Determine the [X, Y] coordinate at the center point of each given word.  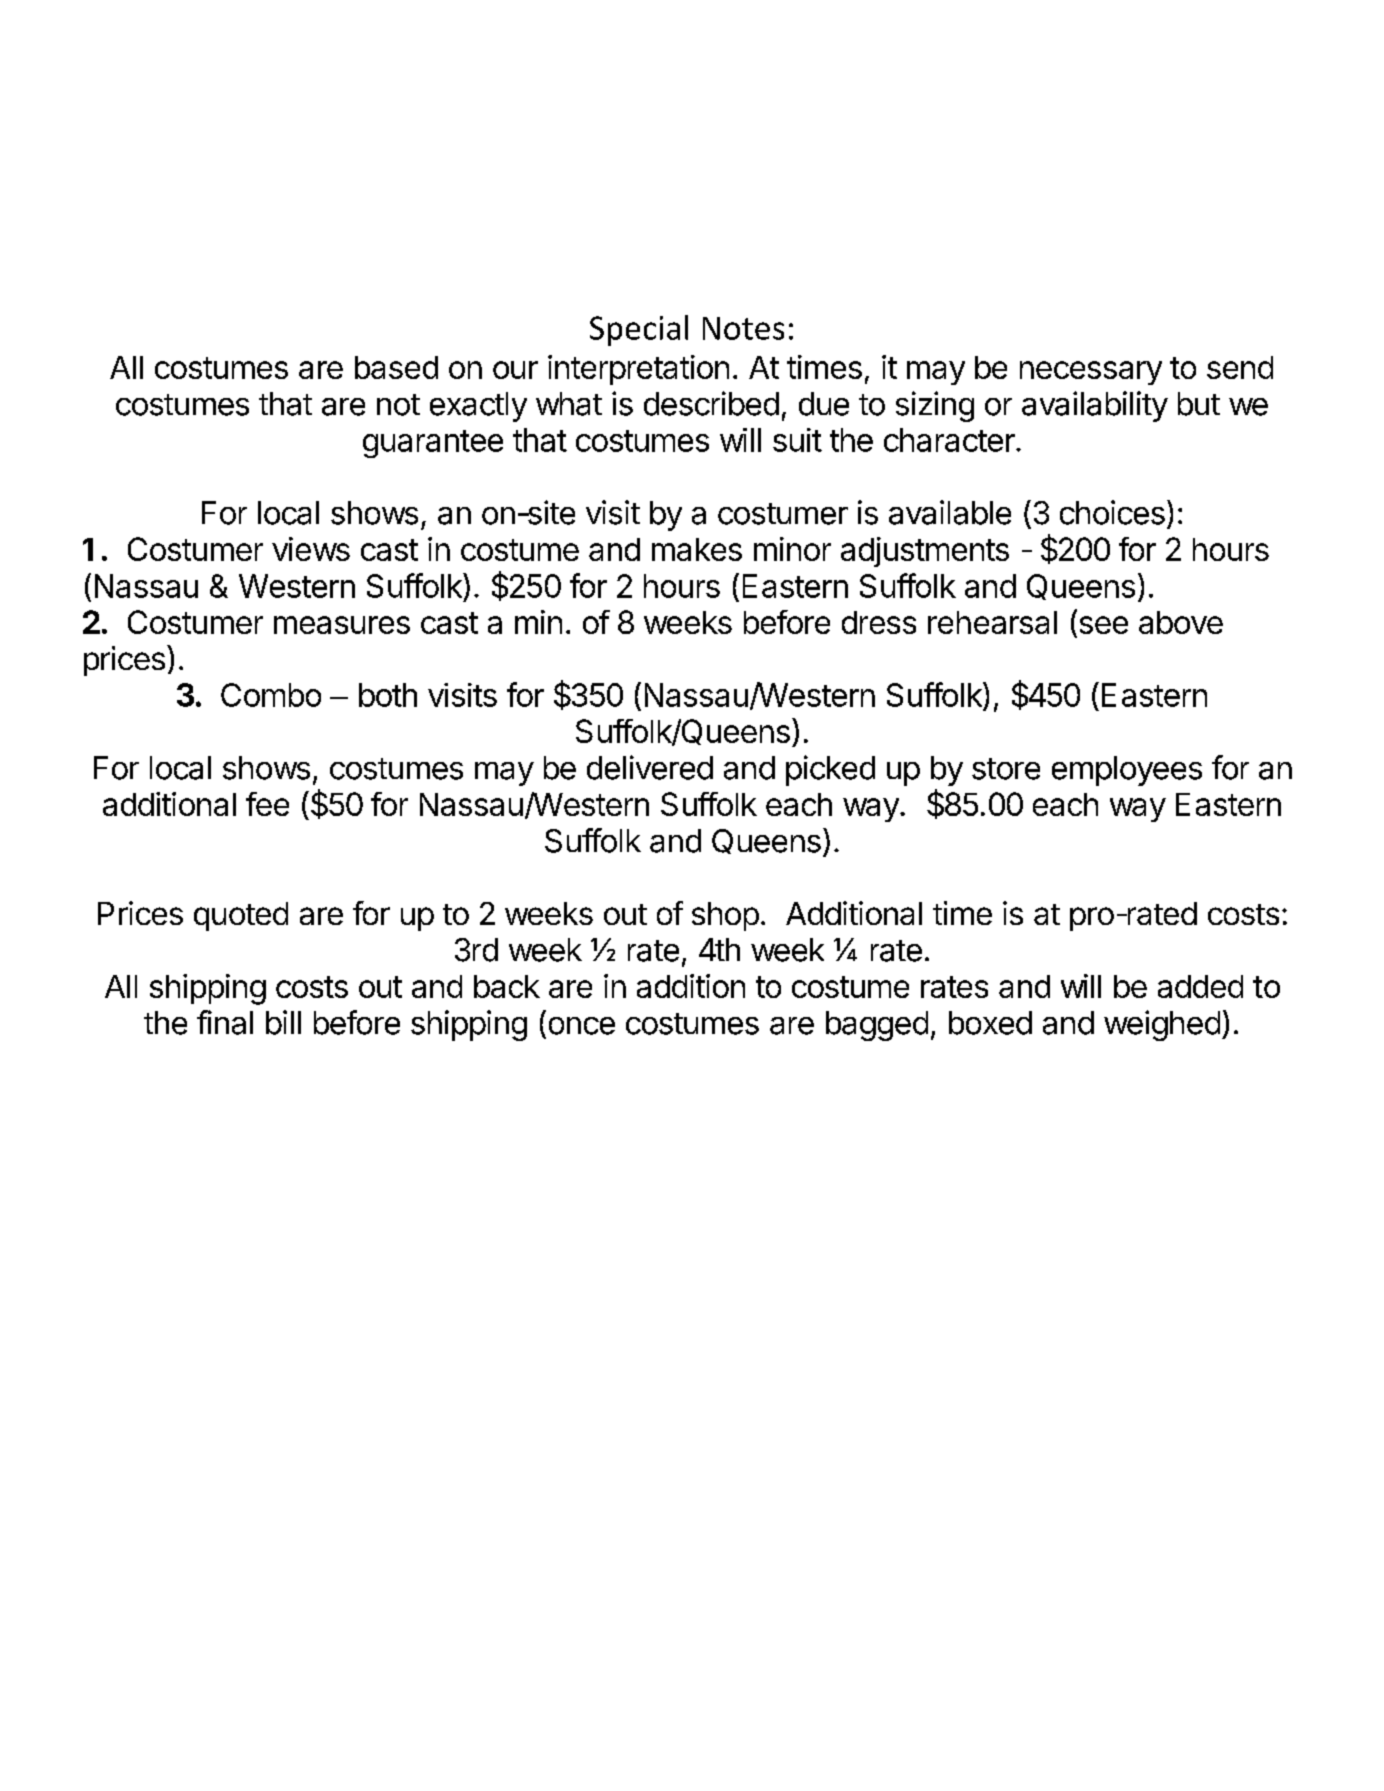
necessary [1091, 373]
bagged [877, 1026]
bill [283, 1022]
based [396, 367]
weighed [1162, 1025]
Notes [743, 328]
